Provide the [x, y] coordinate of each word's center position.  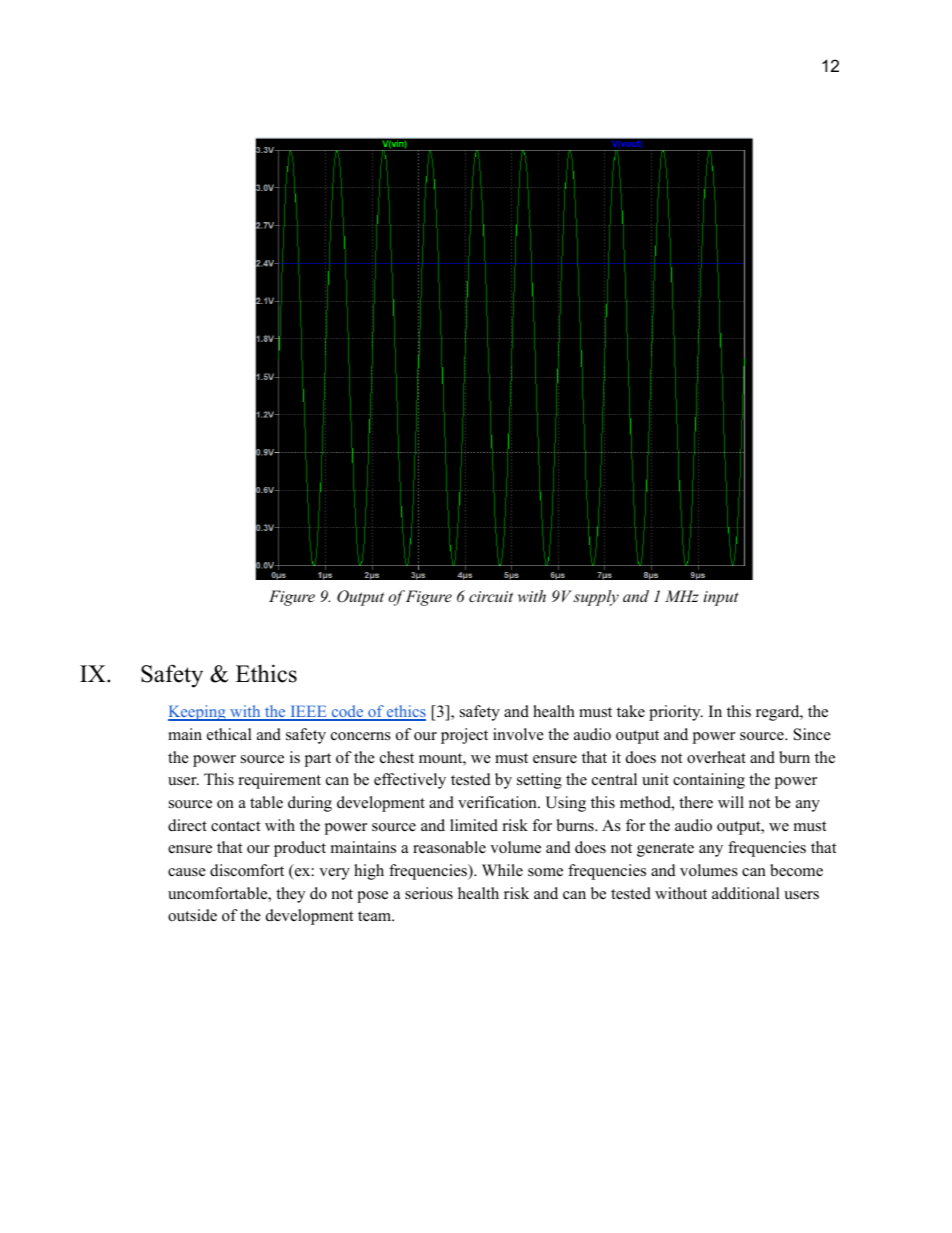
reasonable [449, 847]
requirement [280, 781]
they [290, 895]
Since [812, 734]
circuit [491, 596]
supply [596, 598]
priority [676, 713]
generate [665, 850]
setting [539, 781]
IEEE [308, 712]
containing [709, 781]
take [631, 711]
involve [518, 734]
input [721, 598]
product [300, 849]
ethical [229, 734]
